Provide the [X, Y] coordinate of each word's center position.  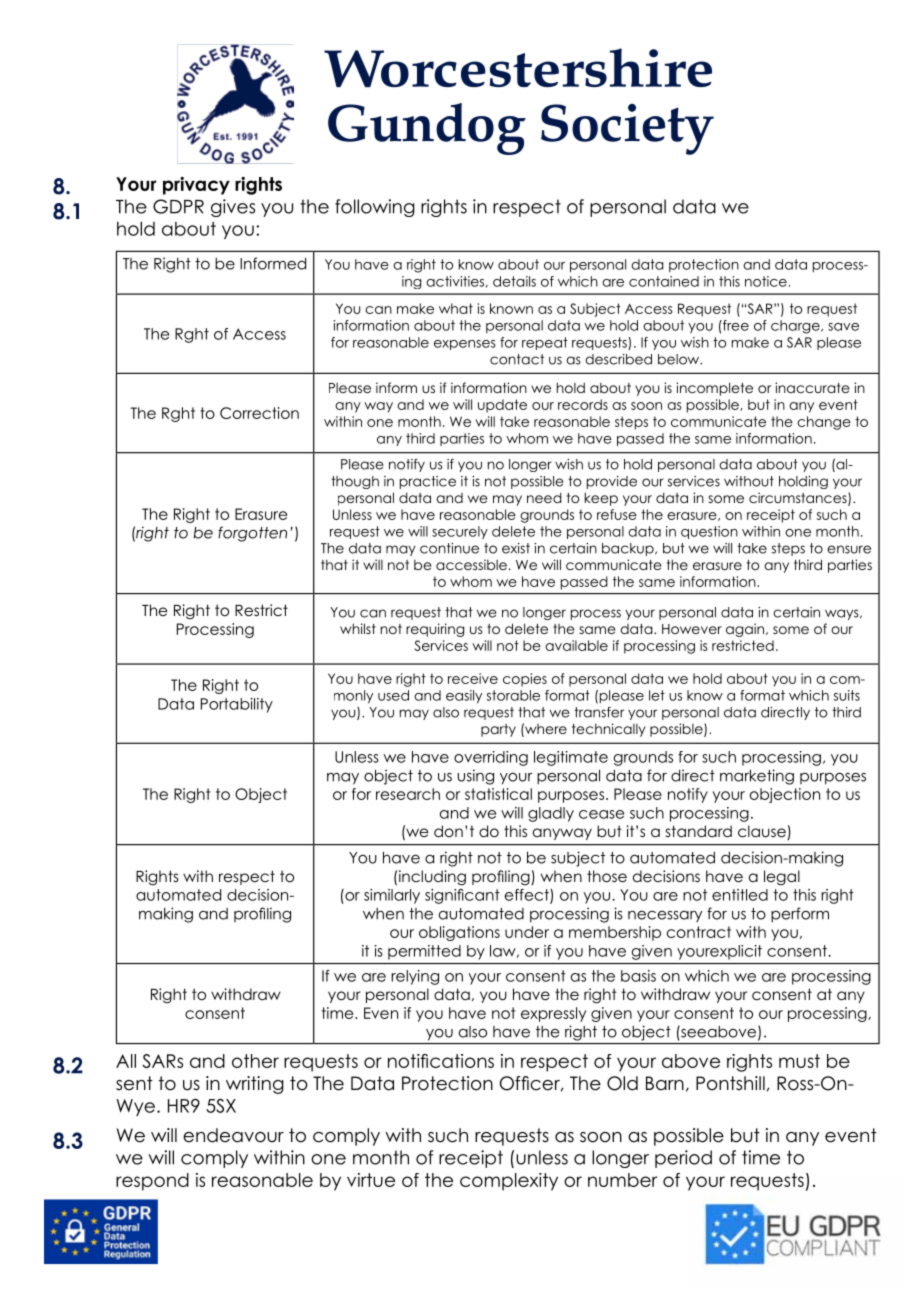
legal [782, 877]
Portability [237, 705]
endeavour [233, 1135]
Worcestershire [518, 67]
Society [627, 129]
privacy [196, 186]
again [746, 630]
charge [796, 327]
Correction [259, 413]
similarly [392, 896]
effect [528, 896]
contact [517, 359]
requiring [435, 630]
